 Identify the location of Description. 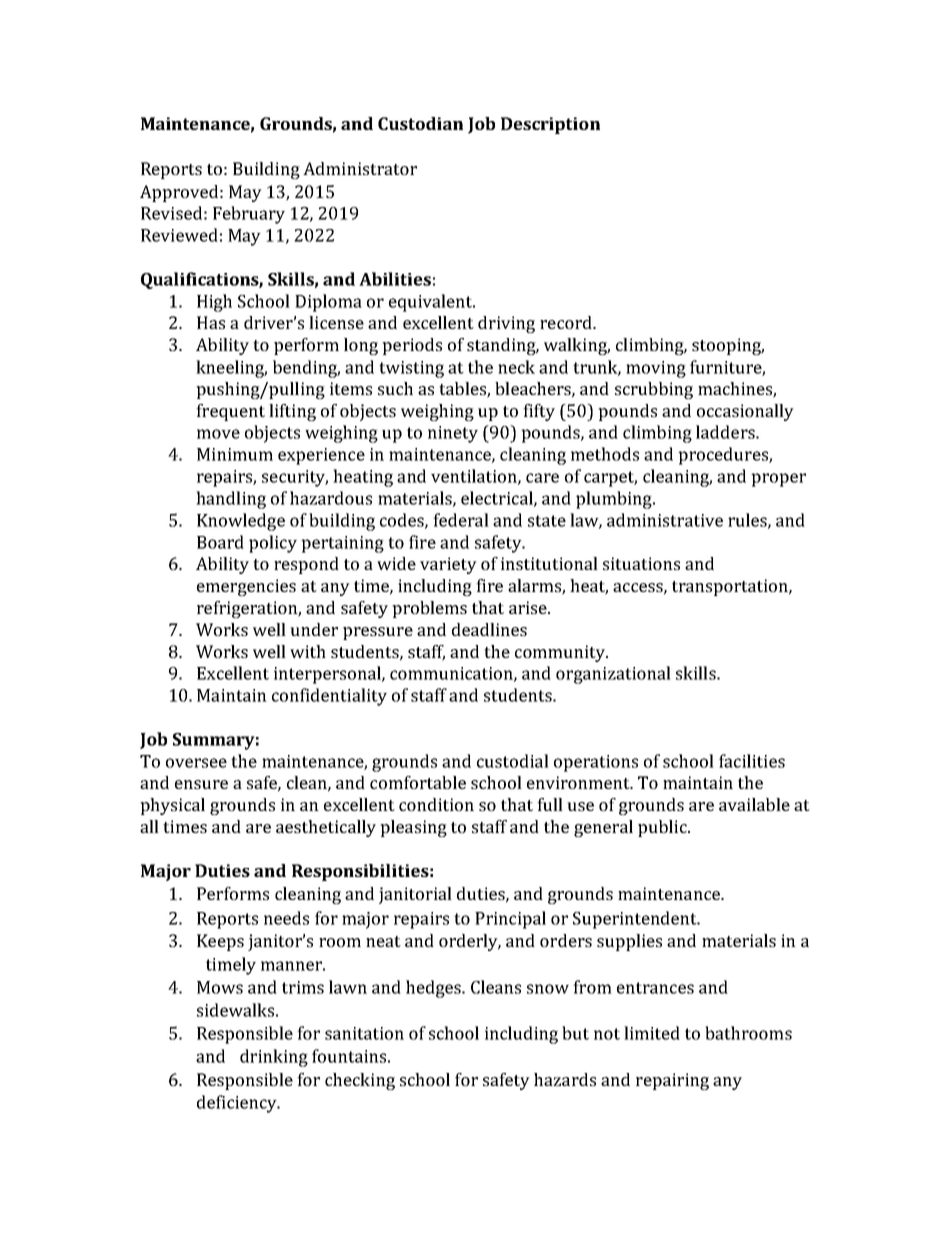
(550, 125).
